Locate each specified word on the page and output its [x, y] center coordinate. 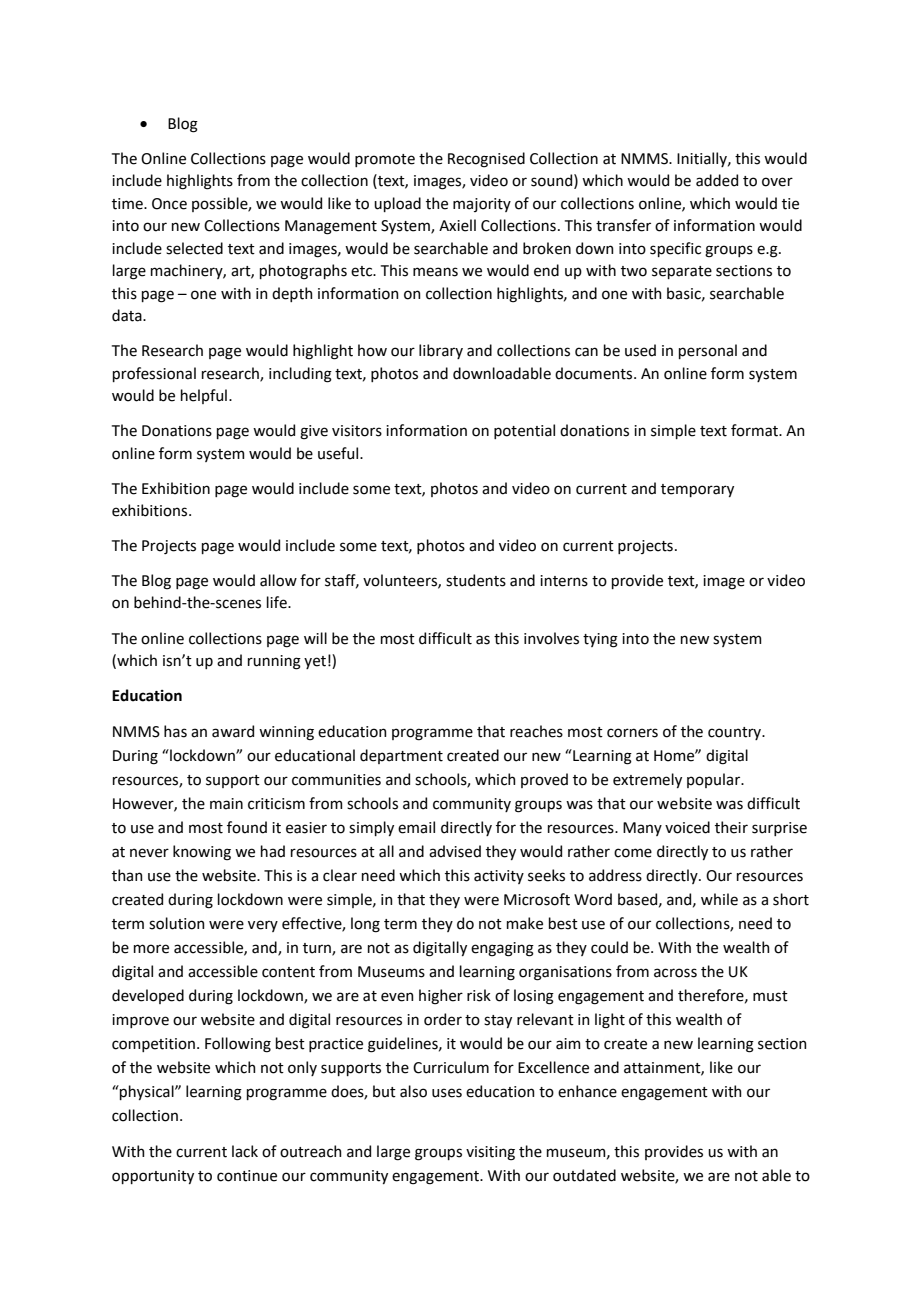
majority [482, 205]
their [731, 827]
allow [278, 580]
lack [245, 1151]
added [717, 180]
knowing [202, 853]
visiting [490, 1153]
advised [455, 851]
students [476, 580]
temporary [697, 490]
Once [169, 204]
